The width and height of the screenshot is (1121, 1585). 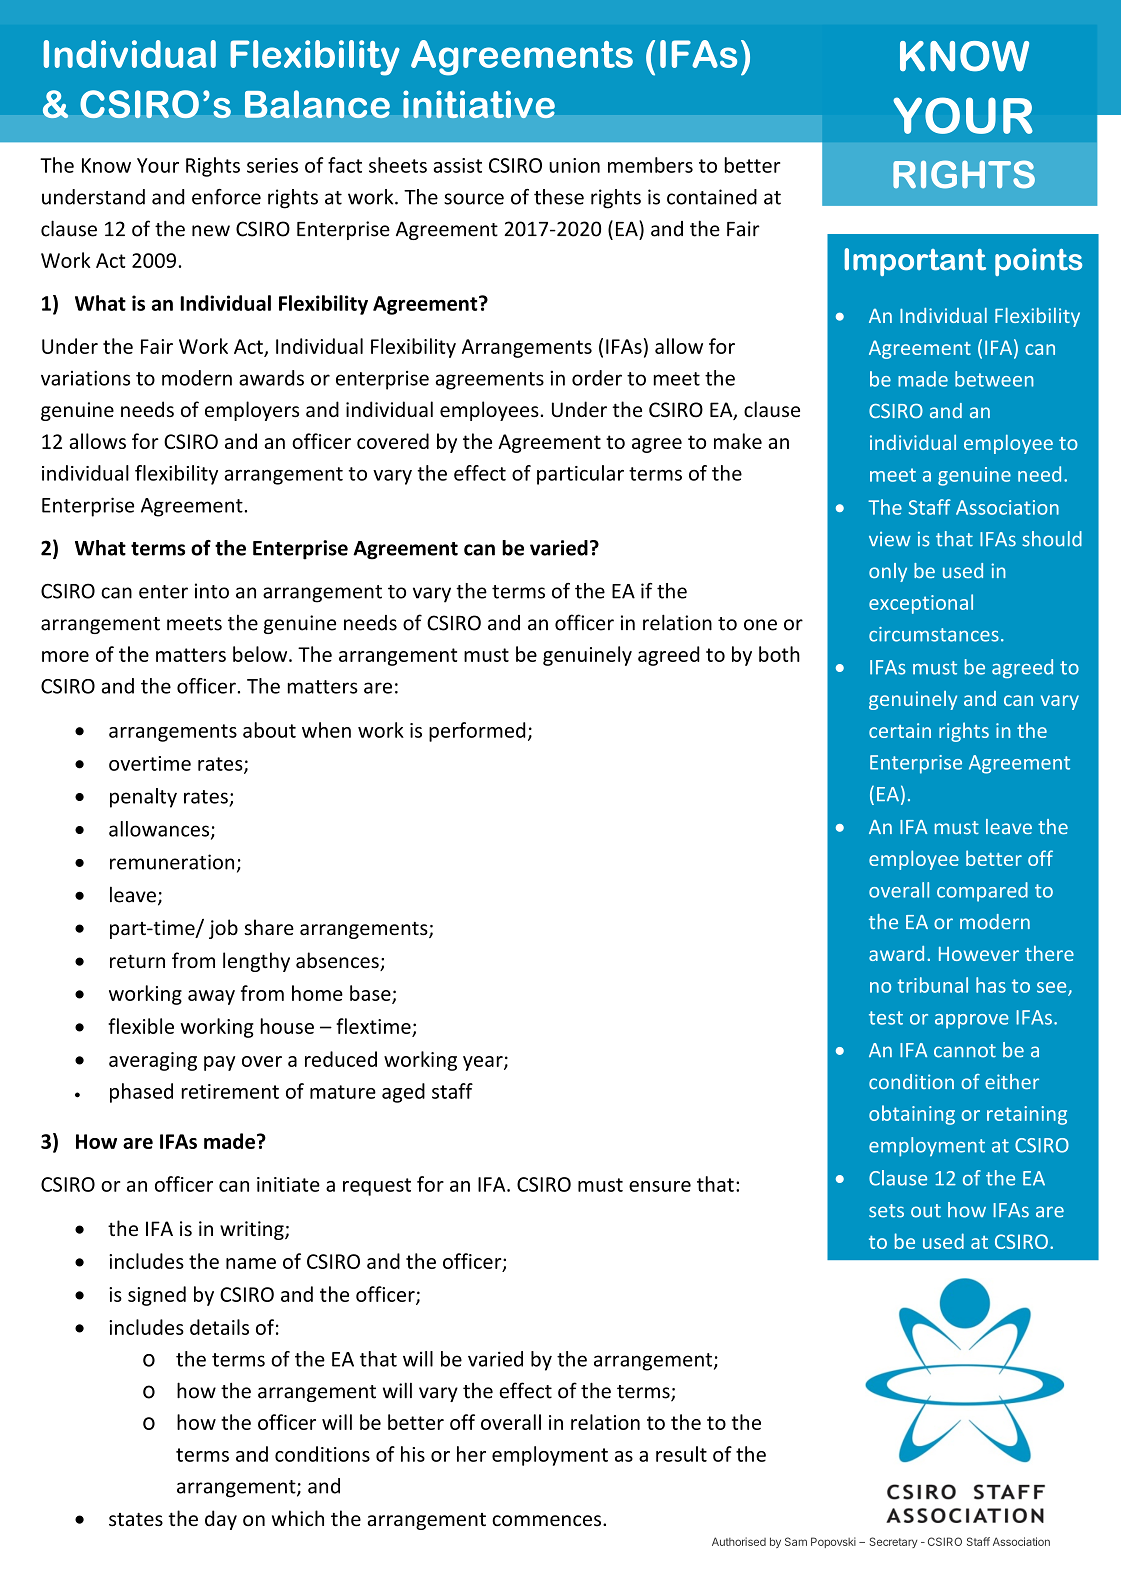 What do you see at coordinates (915, 262) in the screenshot?
I see `Important` at bounding box center [915, 262].
